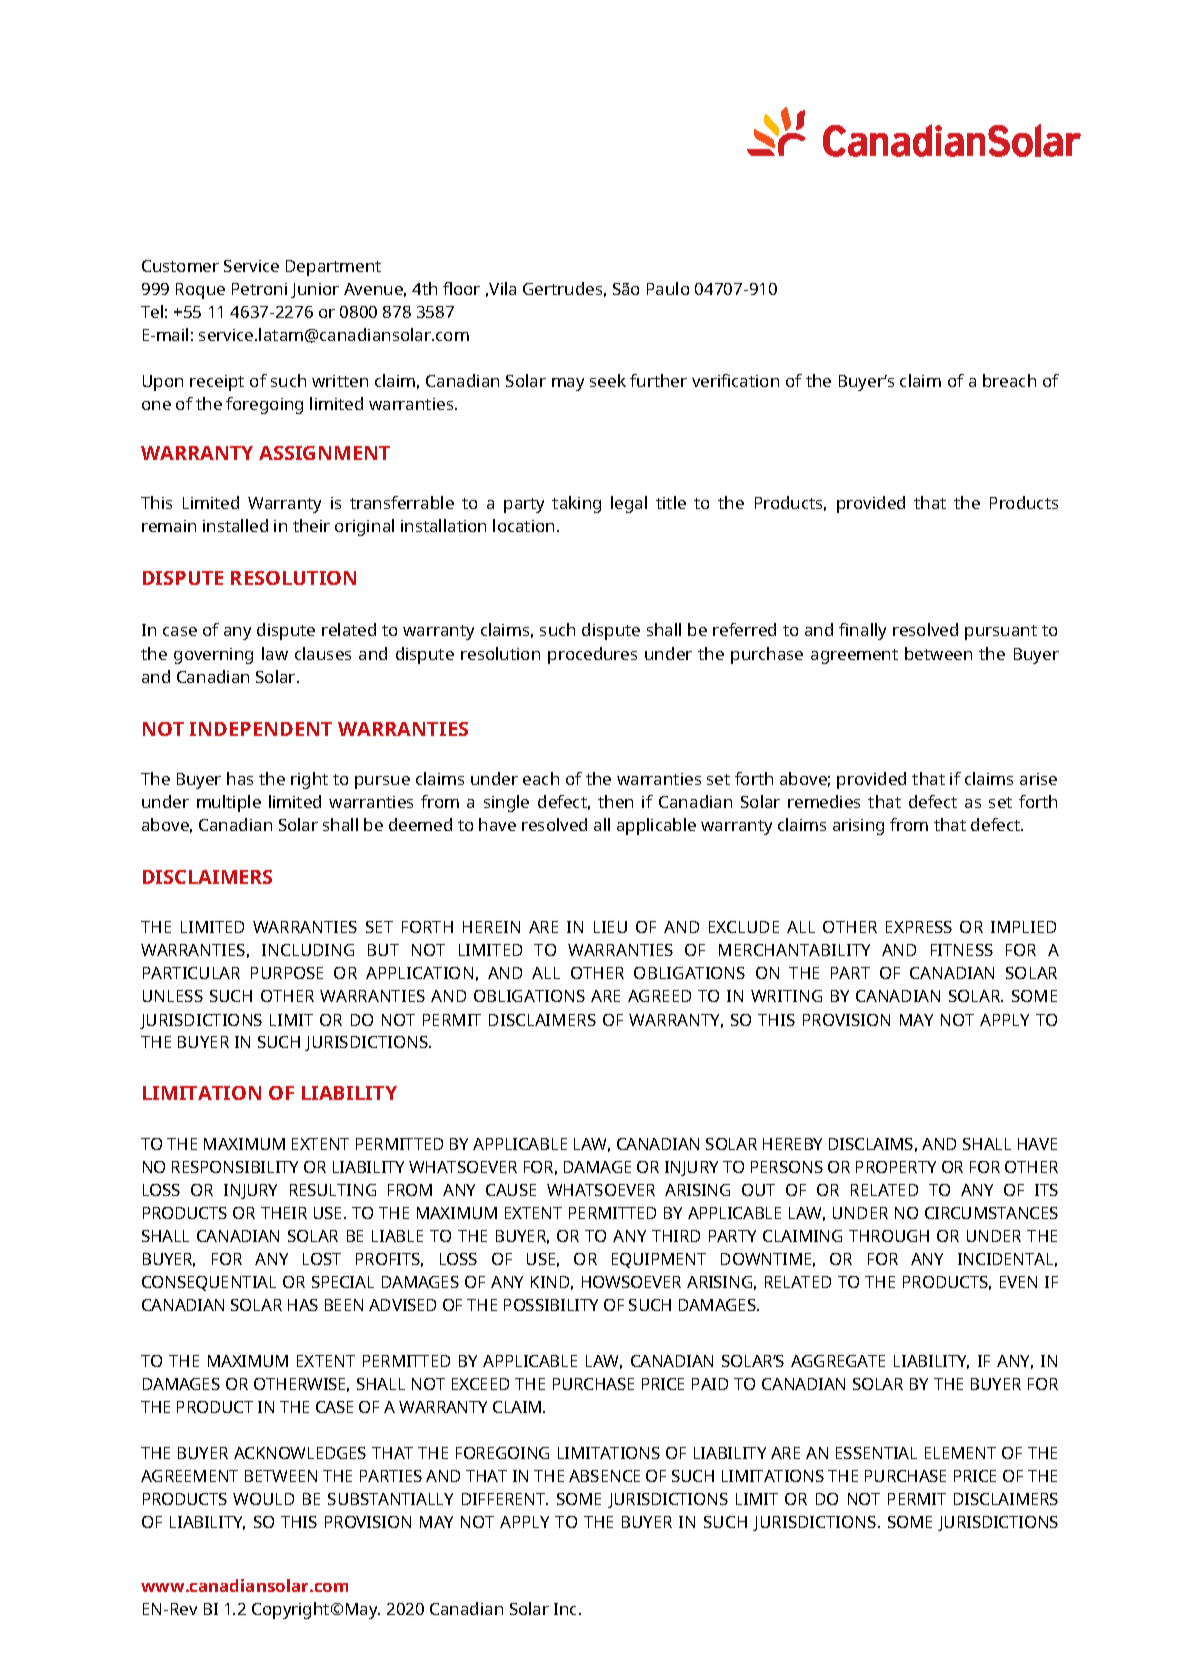  What do you see at coordinates (668, 288) in the page?
I see `Paulo` at bounding box center [668, 288].
